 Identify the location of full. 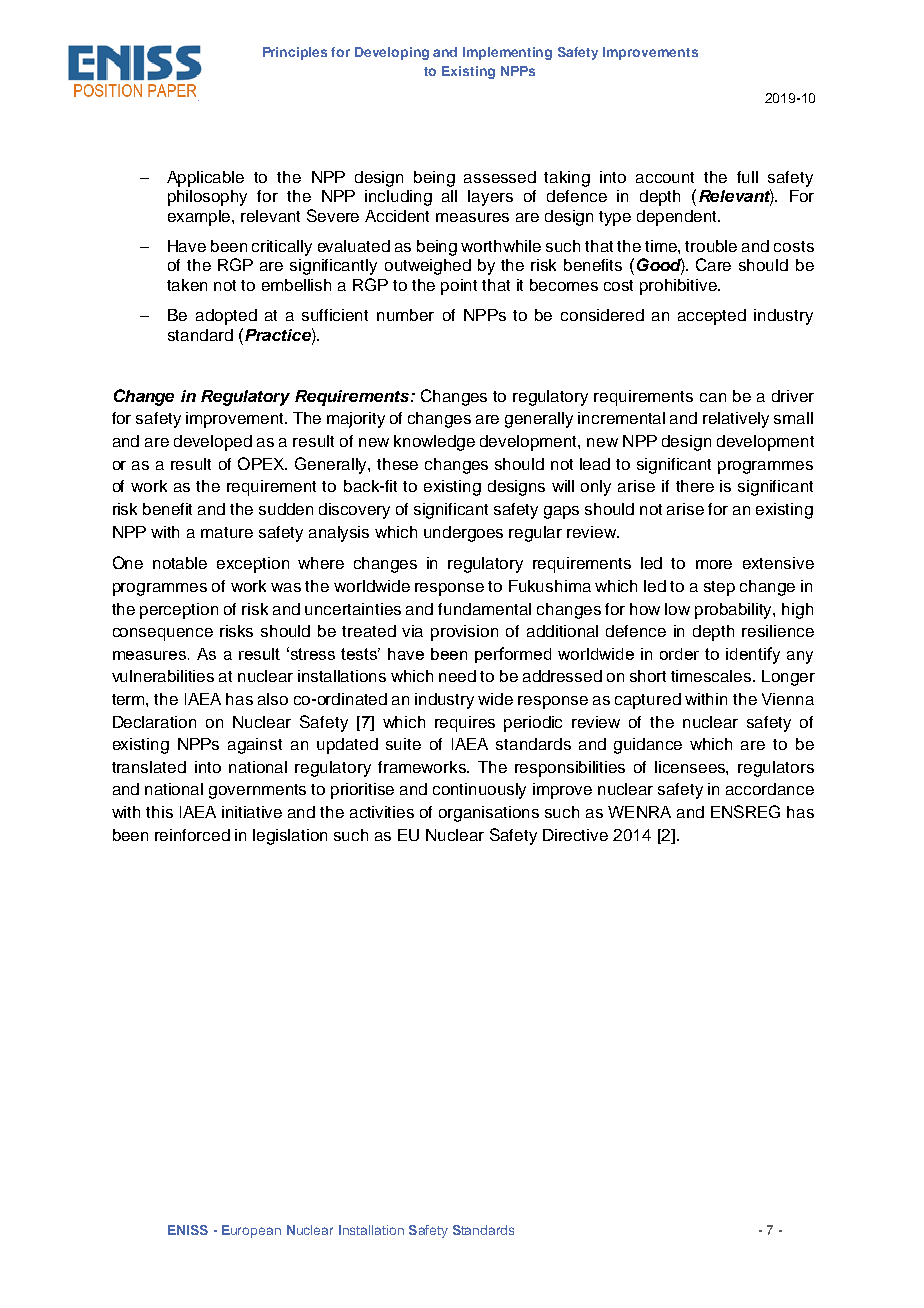
(747, 177).
